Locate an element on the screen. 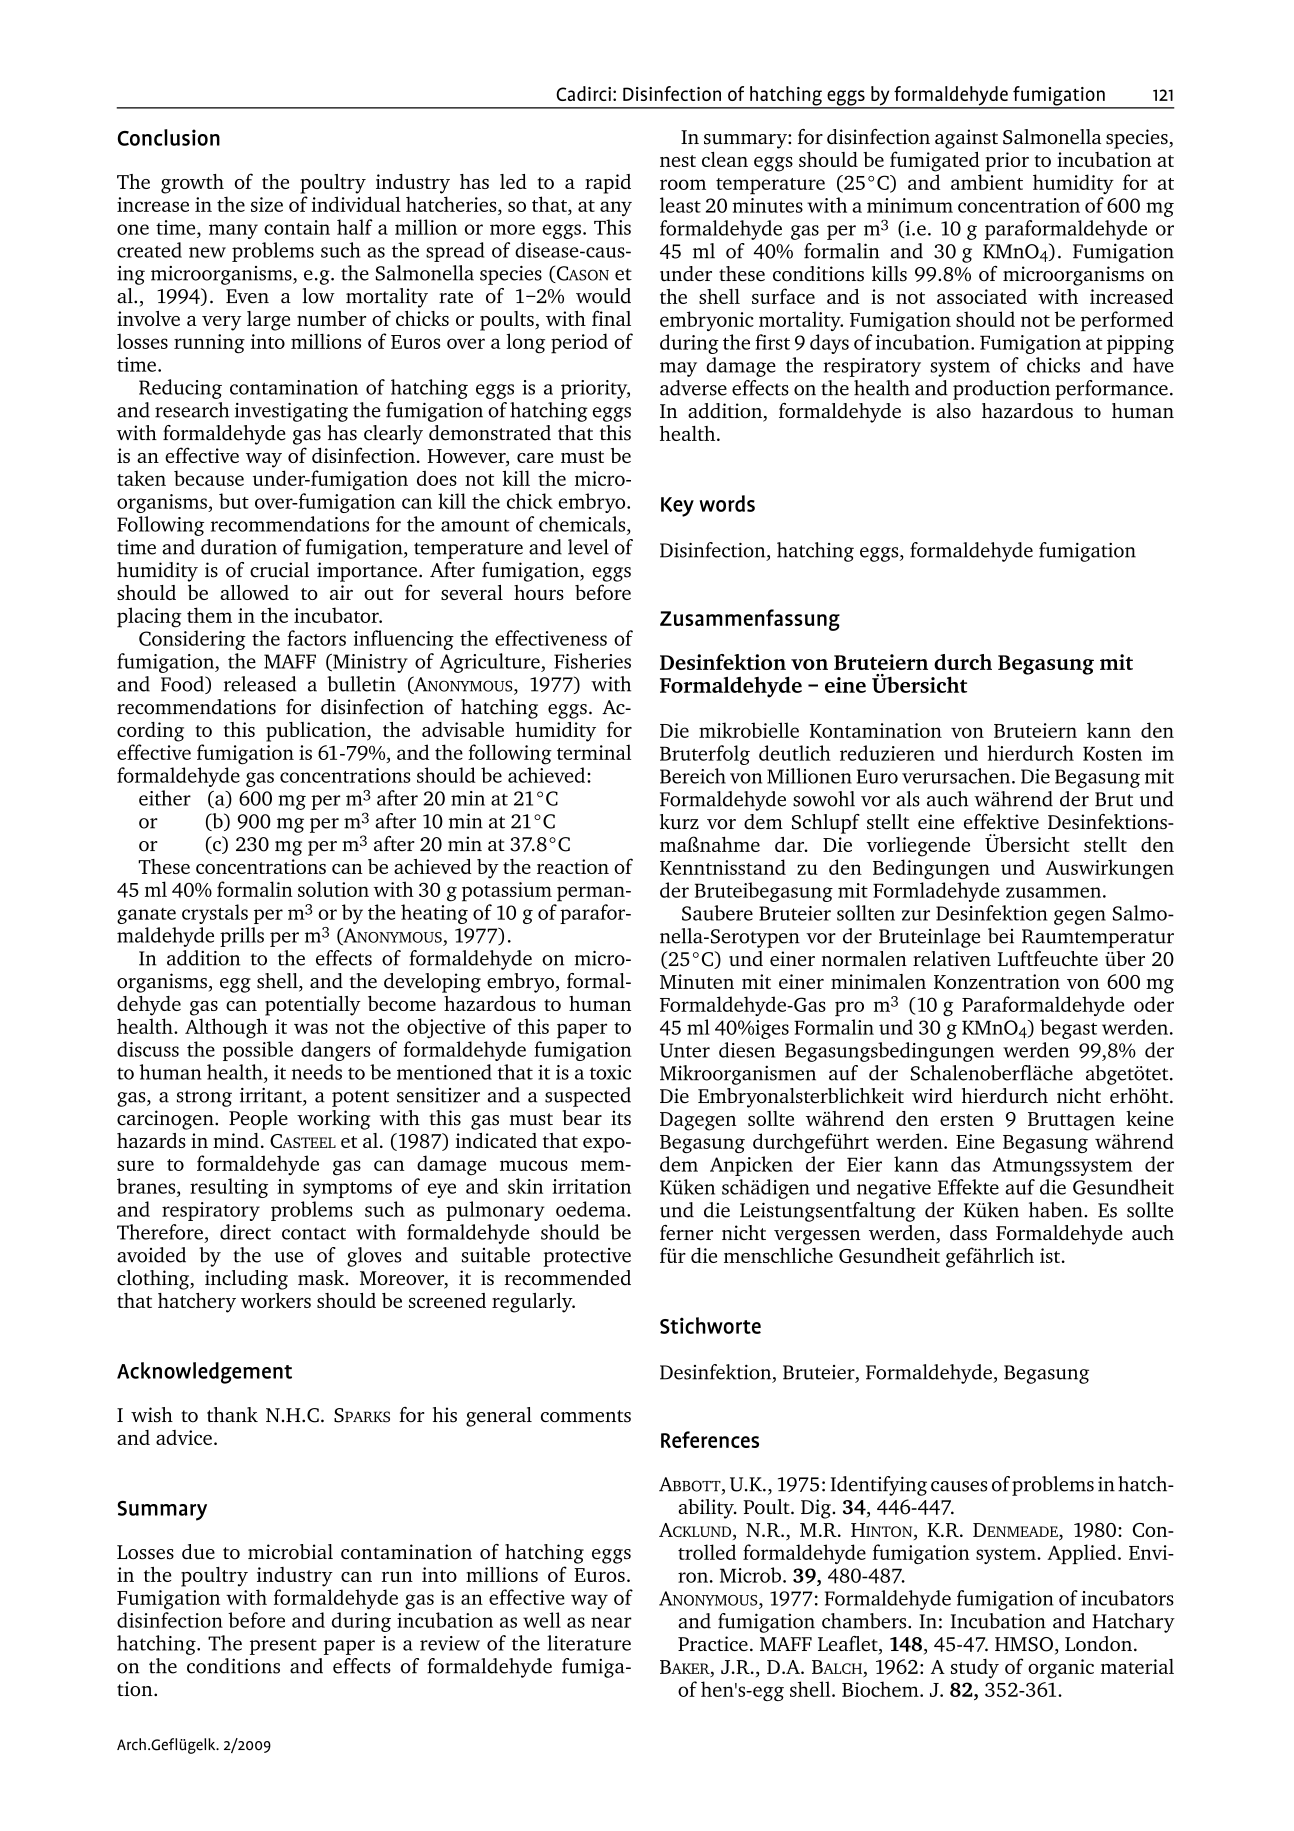  ambient is located at coordinates (987, 182).
